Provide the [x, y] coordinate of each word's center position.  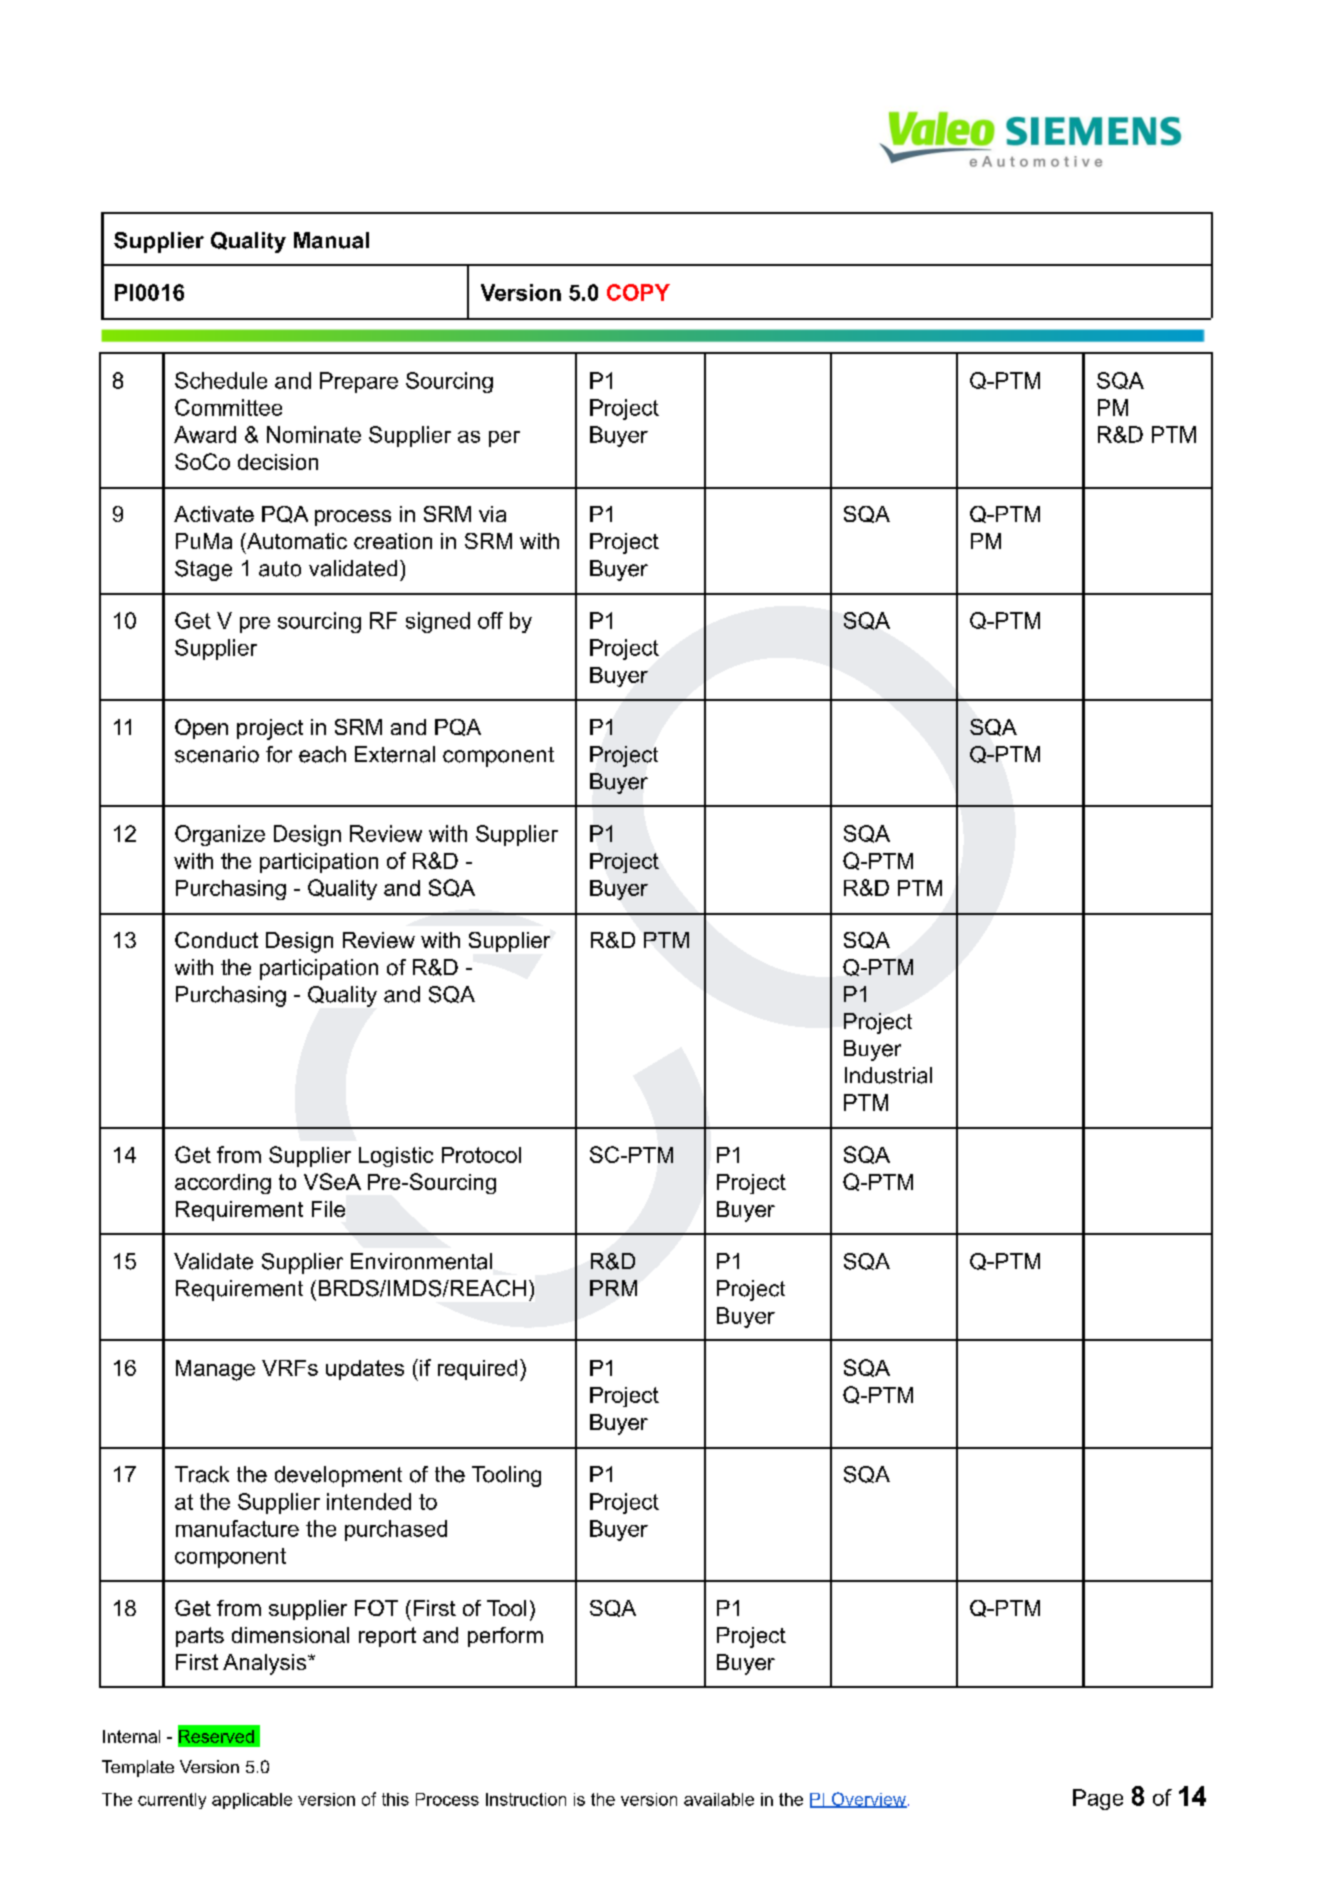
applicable [252, 1801]
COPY [638, 292]
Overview [868, 1800]
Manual [331, 240]
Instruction [526, 1799]
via [492, 514]
